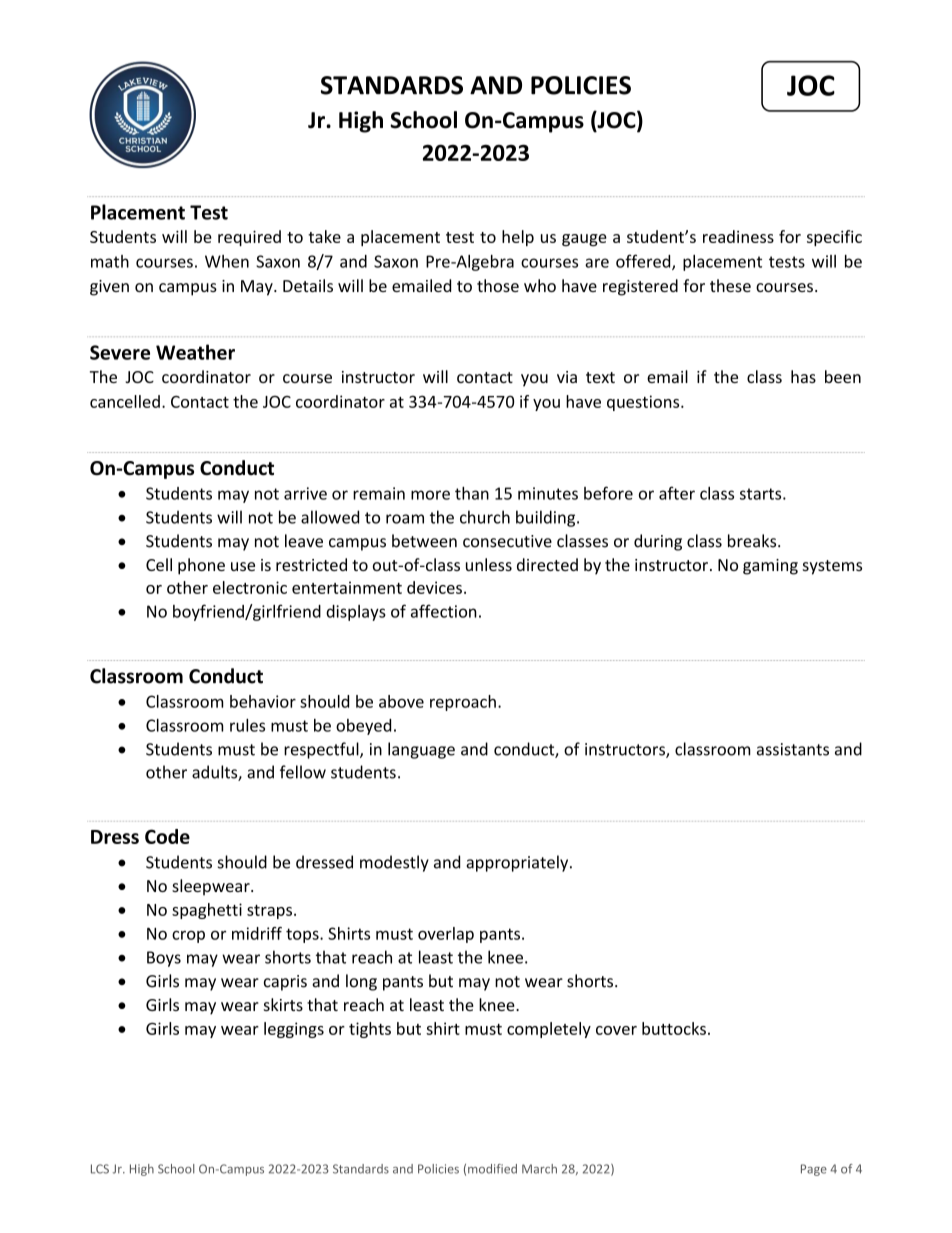  Describe the element at coordinates (227, 261) in the screenshot. I see `When` at that location.
